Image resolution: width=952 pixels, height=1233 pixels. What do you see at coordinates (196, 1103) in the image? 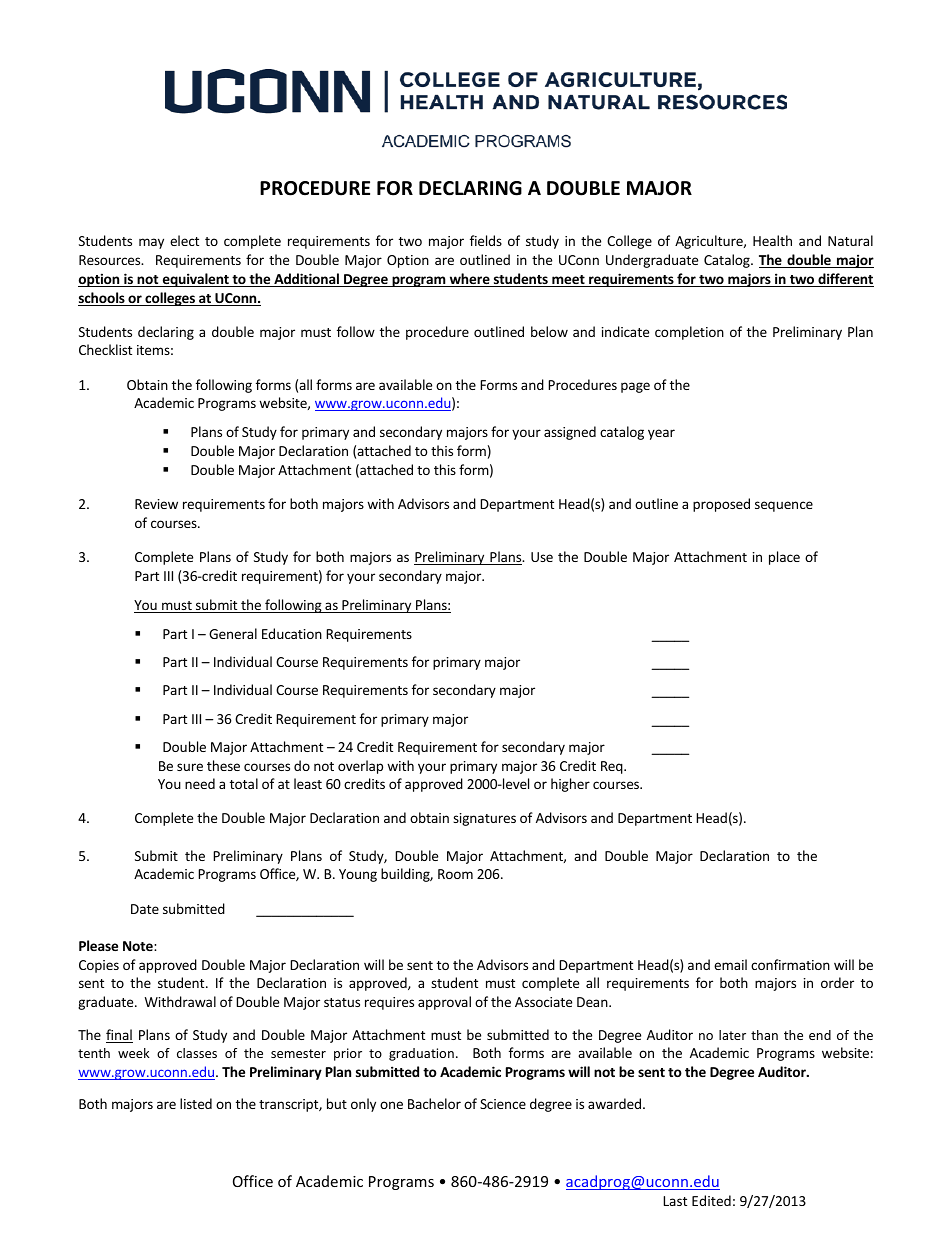
I see `listed` at bounding box center [196, 1103].
